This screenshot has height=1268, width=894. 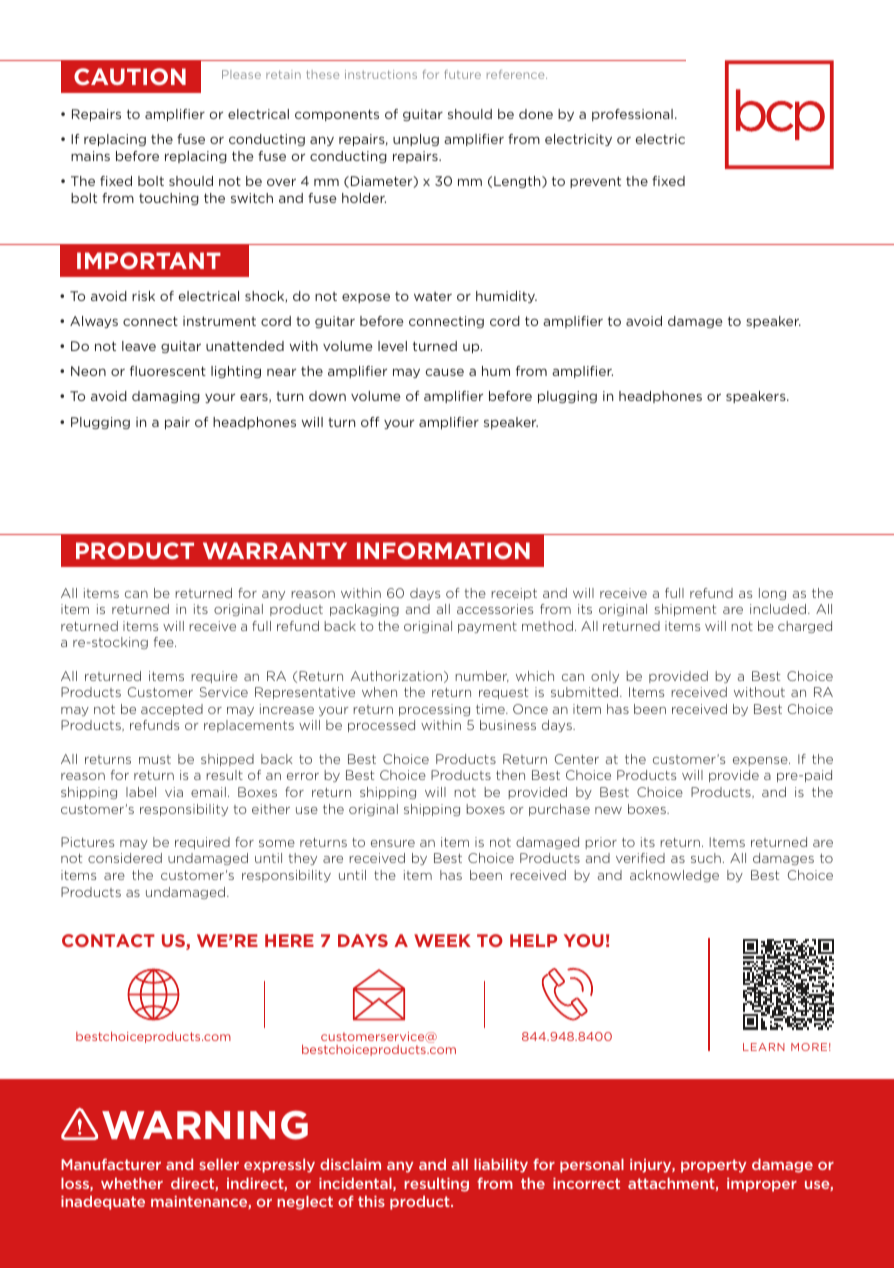 I want to click on WEEK, so click(x=442, y=940).
